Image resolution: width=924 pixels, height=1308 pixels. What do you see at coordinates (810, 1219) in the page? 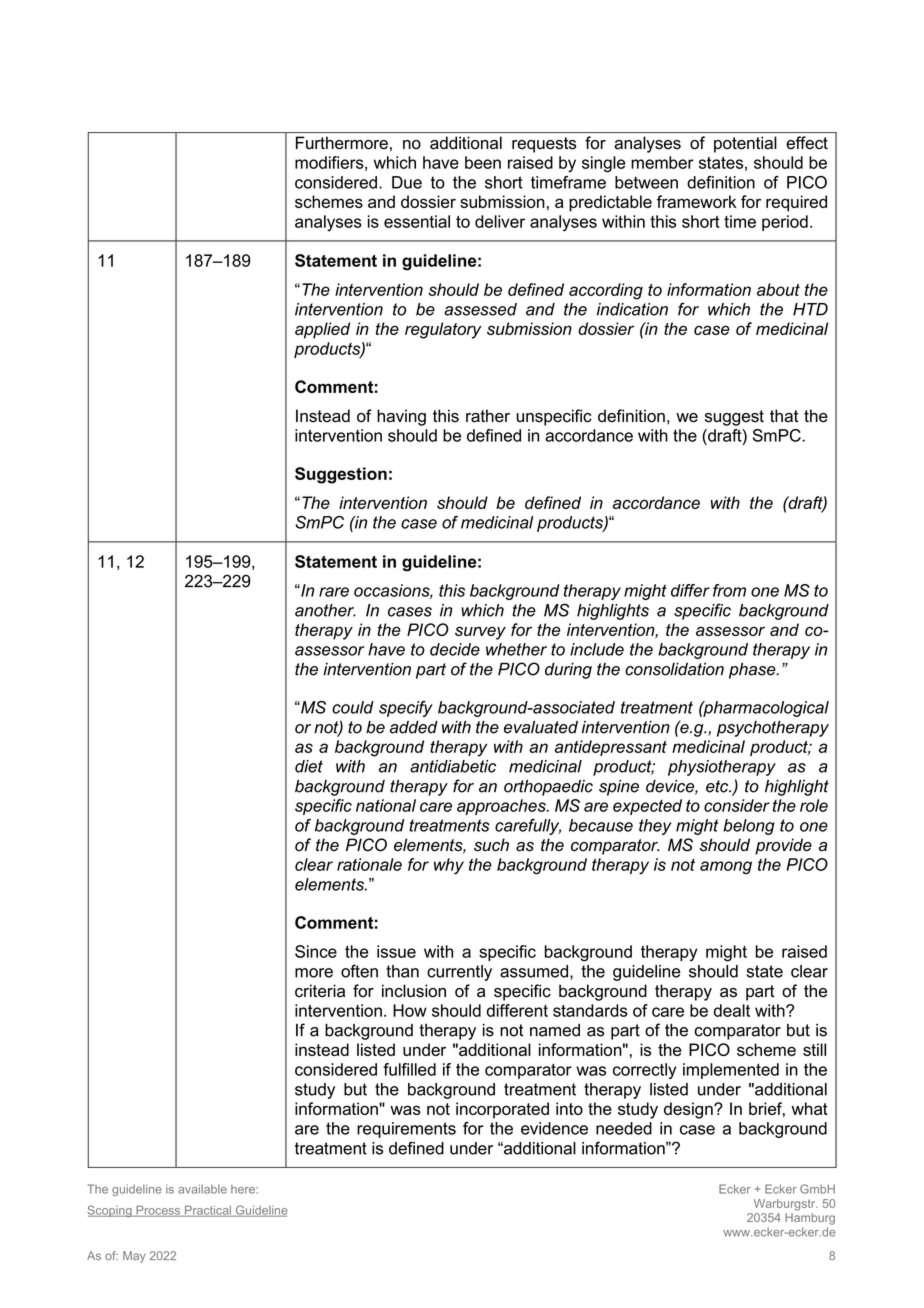
I see `Hamburg` at bounding box center [810, 1219].
